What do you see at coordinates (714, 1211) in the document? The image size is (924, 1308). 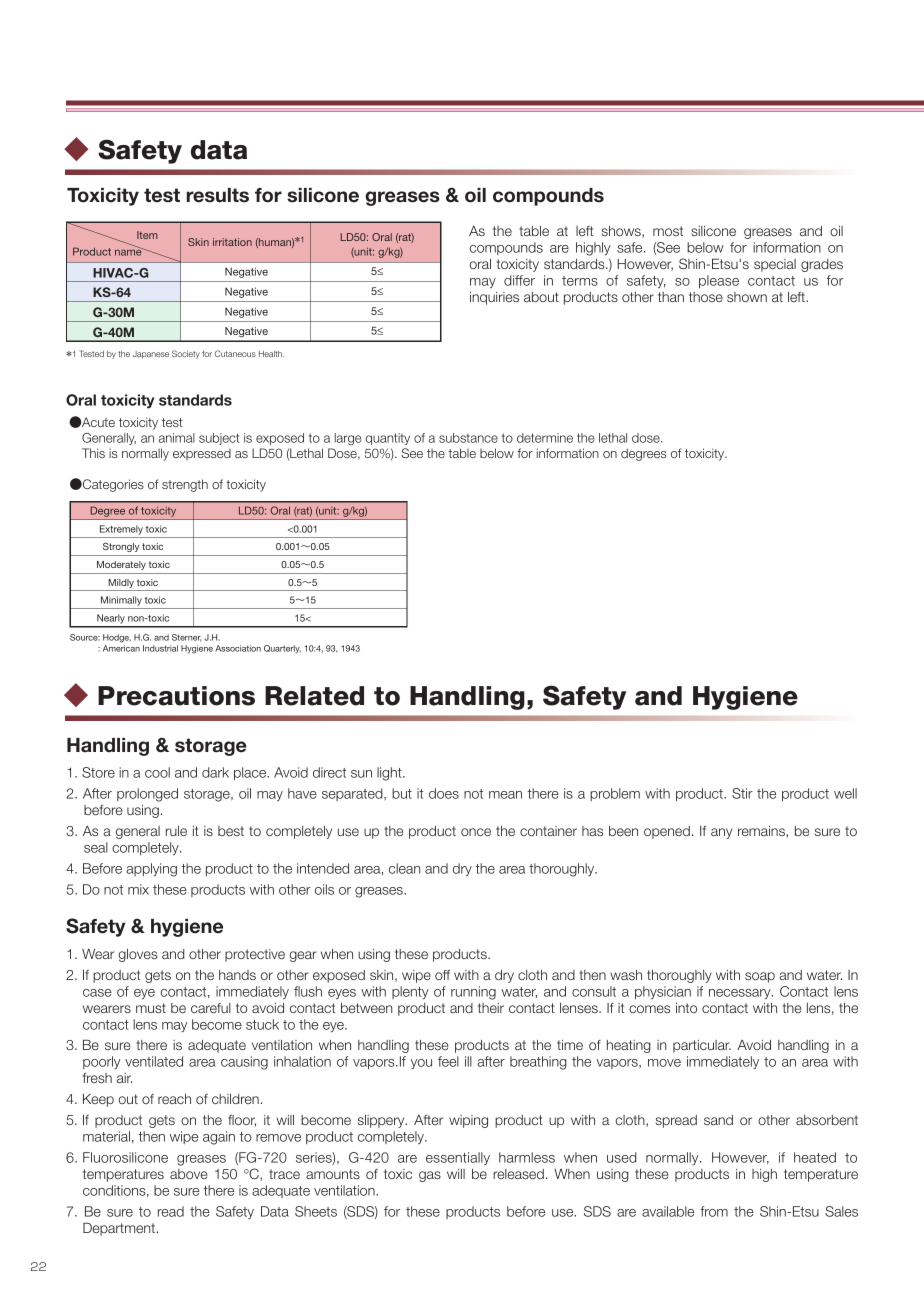 I see `from` at bounding box center [714, 1211].
